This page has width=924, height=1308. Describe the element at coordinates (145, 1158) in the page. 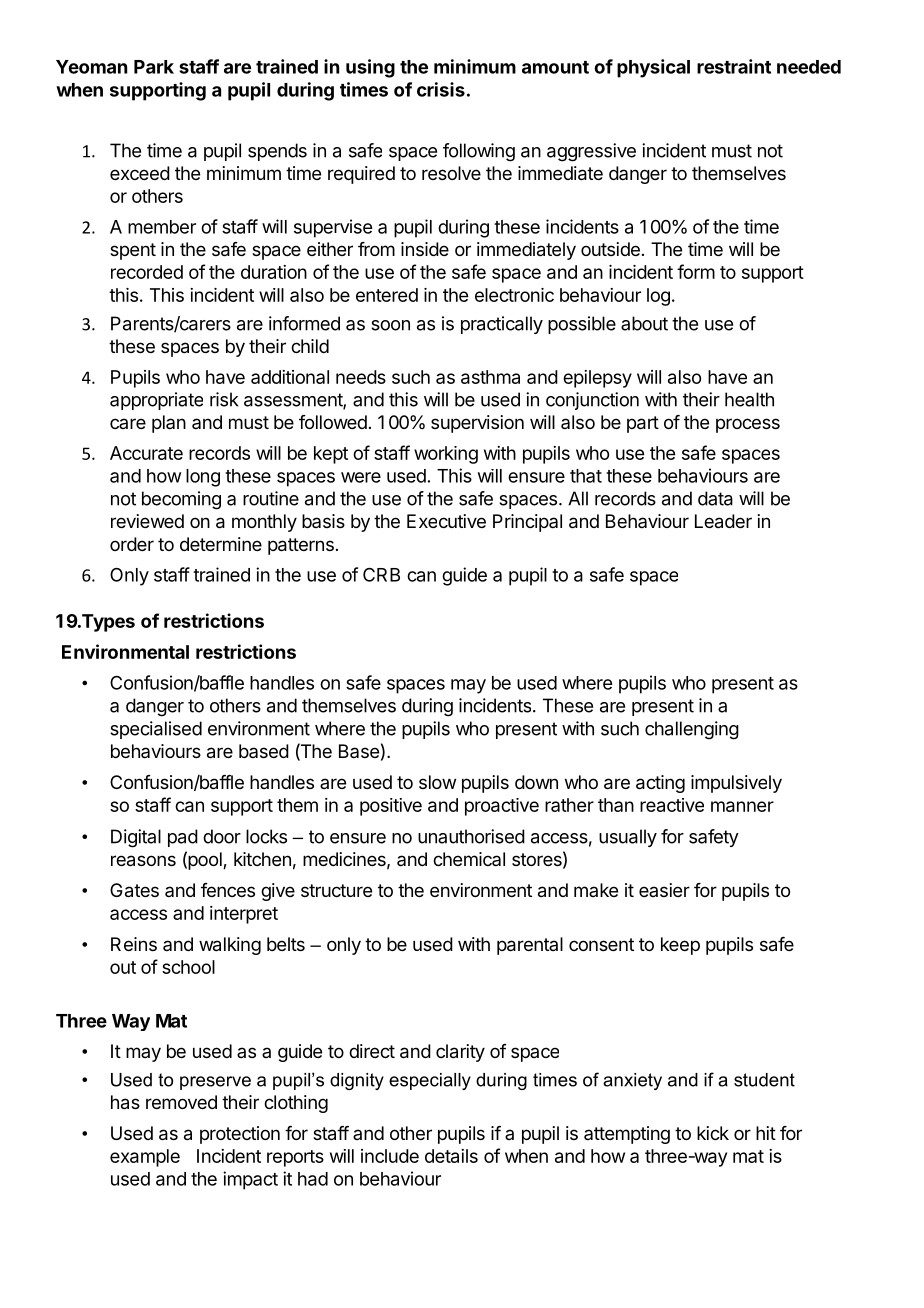

I see `example` at that location.
